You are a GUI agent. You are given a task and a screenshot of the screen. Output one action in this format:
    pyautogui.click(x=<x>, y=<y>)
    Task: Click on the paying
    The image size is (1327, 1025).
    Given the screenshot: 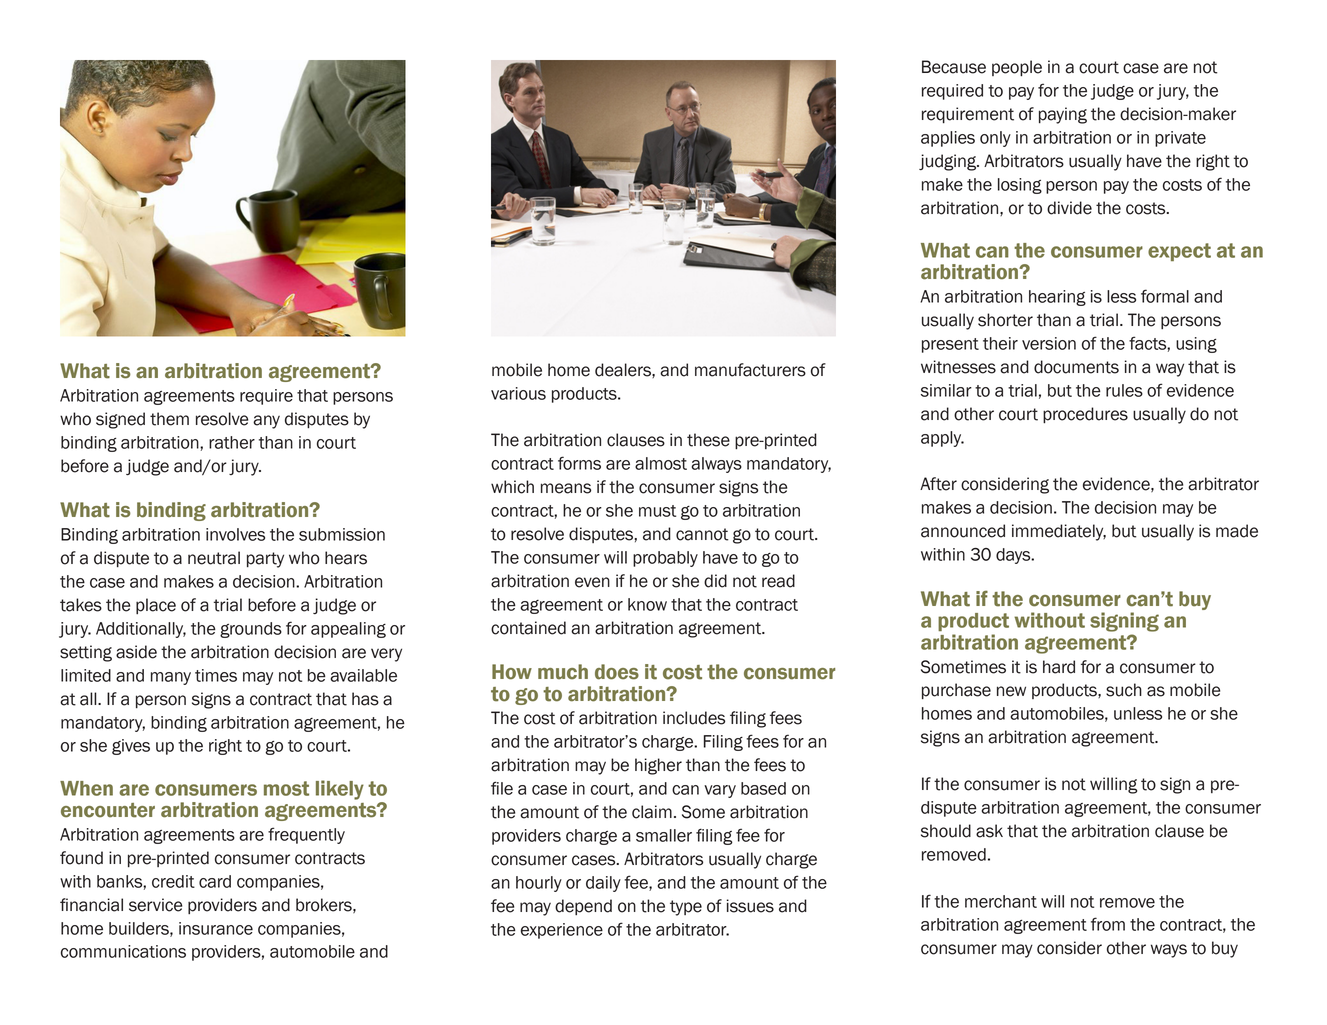 What is the action you would take?
    pyautogui.click(x=1063, y=115)
